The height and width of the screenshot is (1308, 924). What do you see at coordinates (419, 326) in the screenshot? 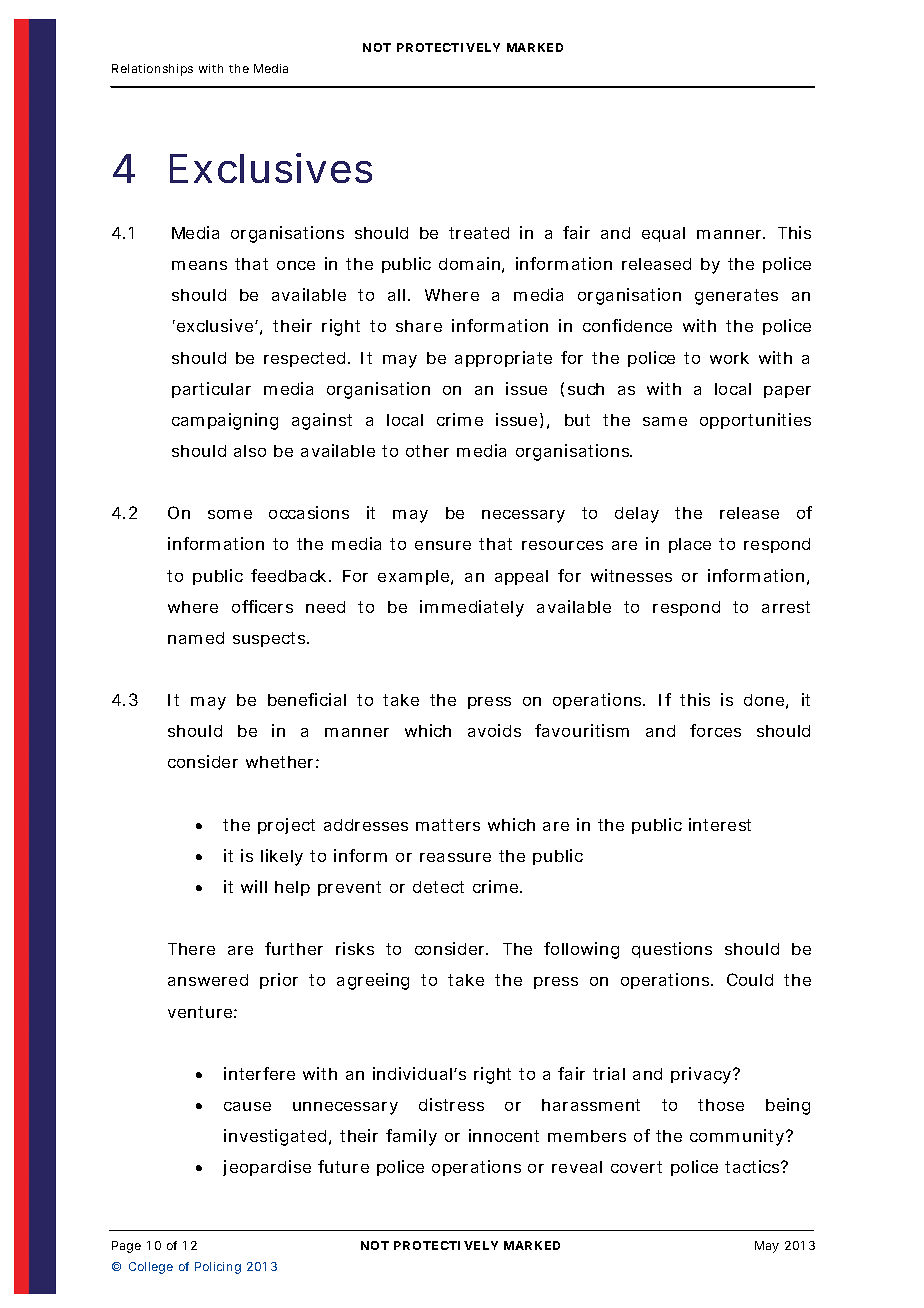
I see `share` at bounding box center [419, 326].
